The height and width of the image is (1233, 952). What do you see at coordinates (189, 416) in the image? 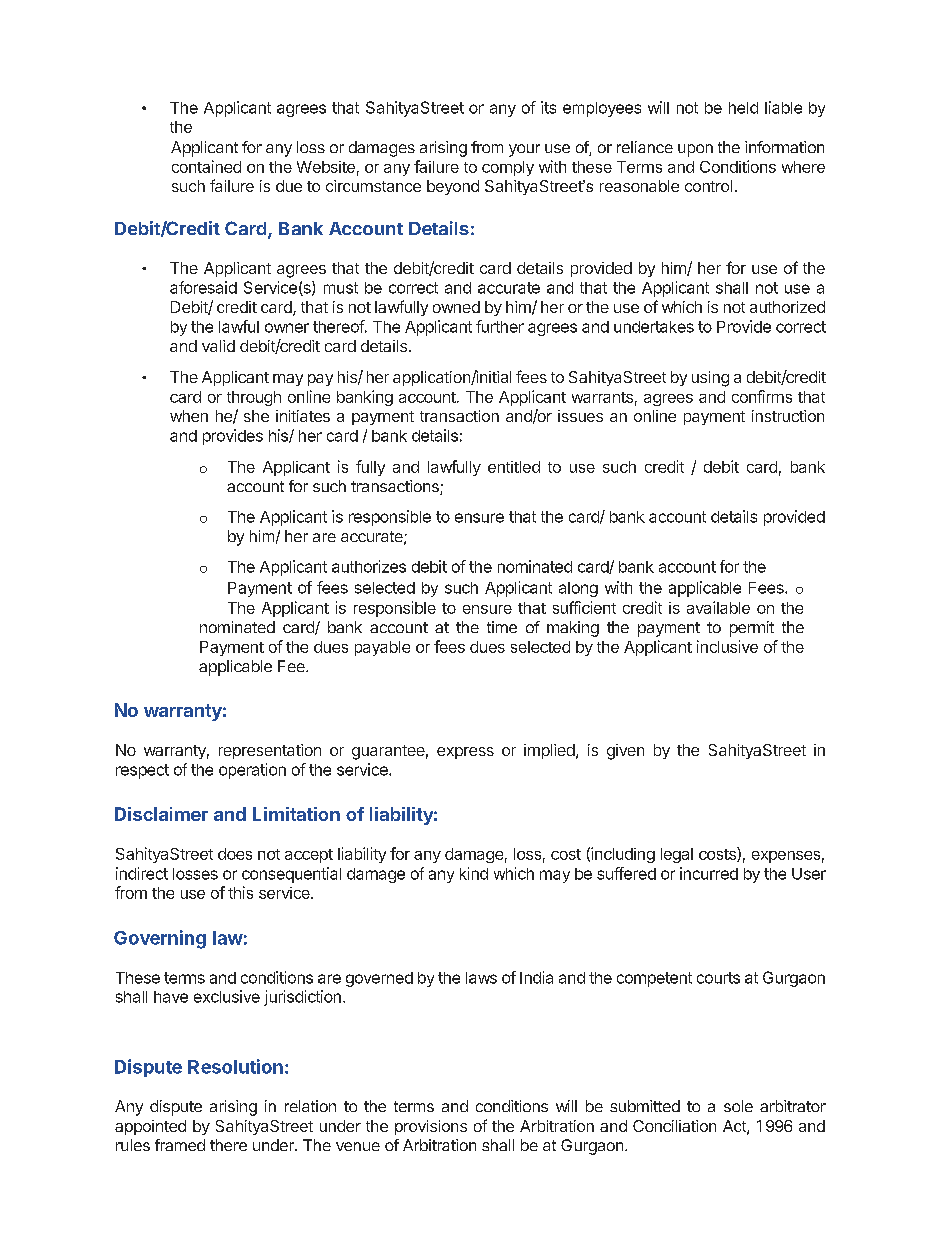
I see `when` at bounding box center [189, 416].
